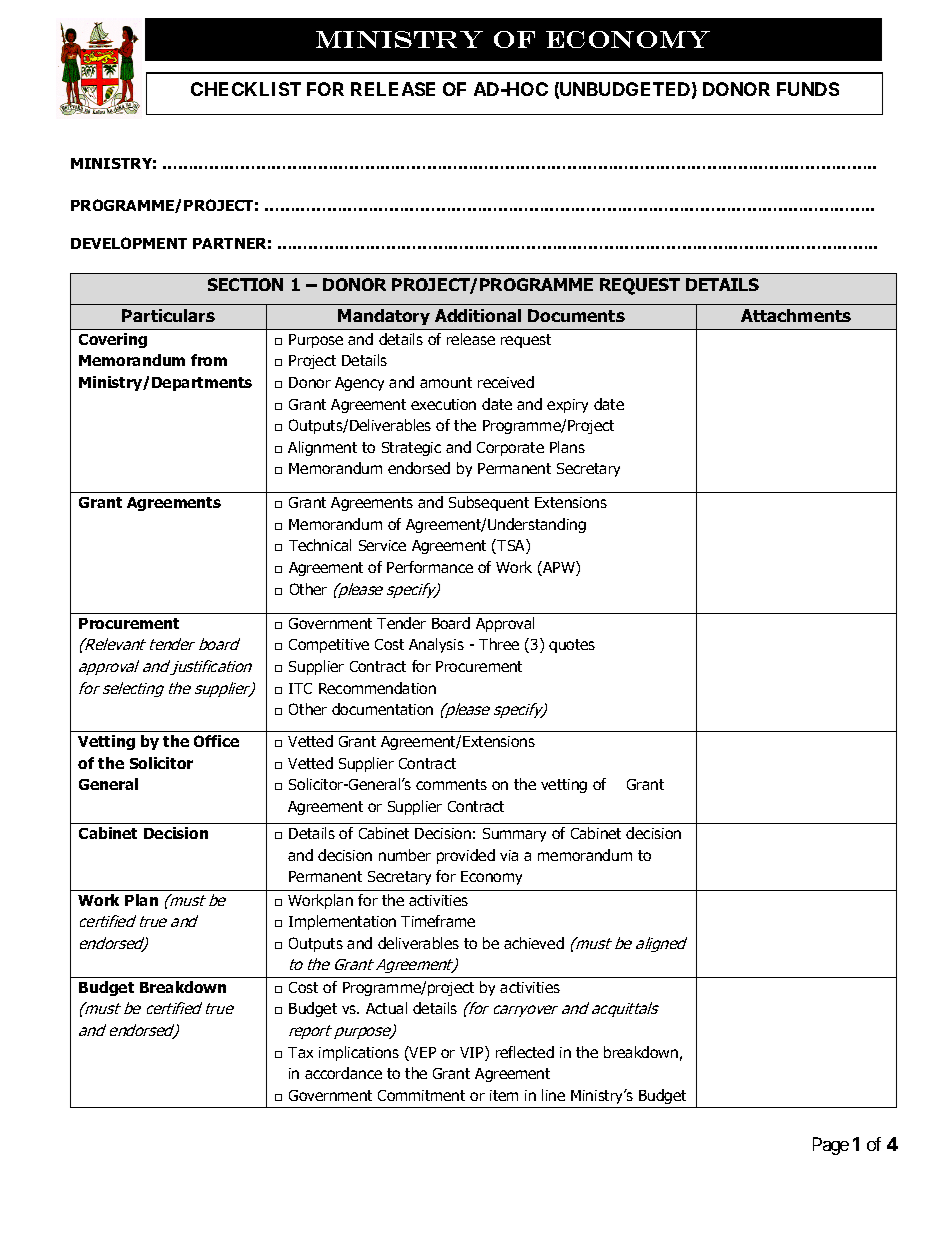 The height and width of the screenshot is (1233, 952). I want to click on Tax, so click(300, 1052).
